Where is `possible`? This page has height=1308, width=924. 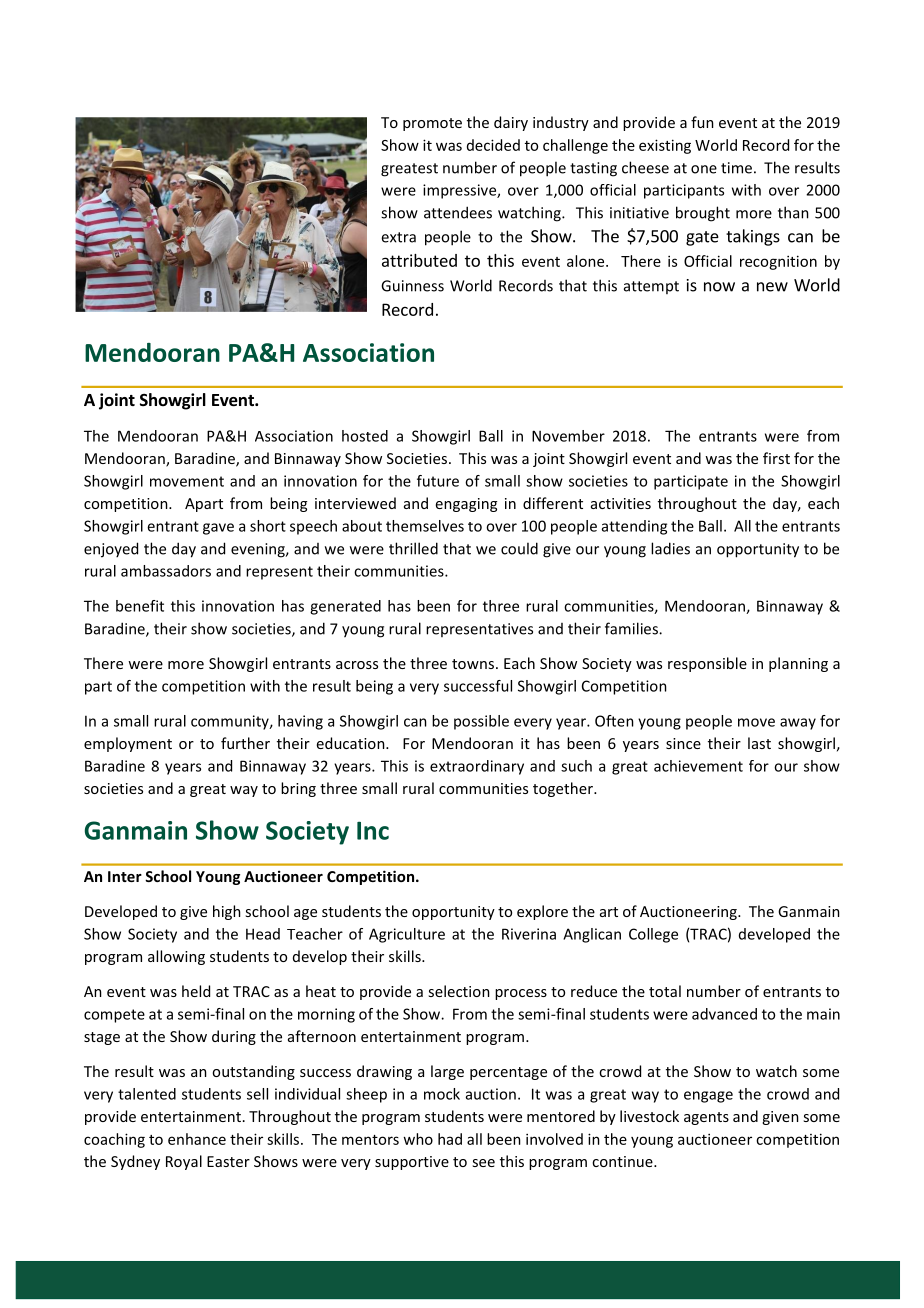
possible is located at coordinates (481, 722).
